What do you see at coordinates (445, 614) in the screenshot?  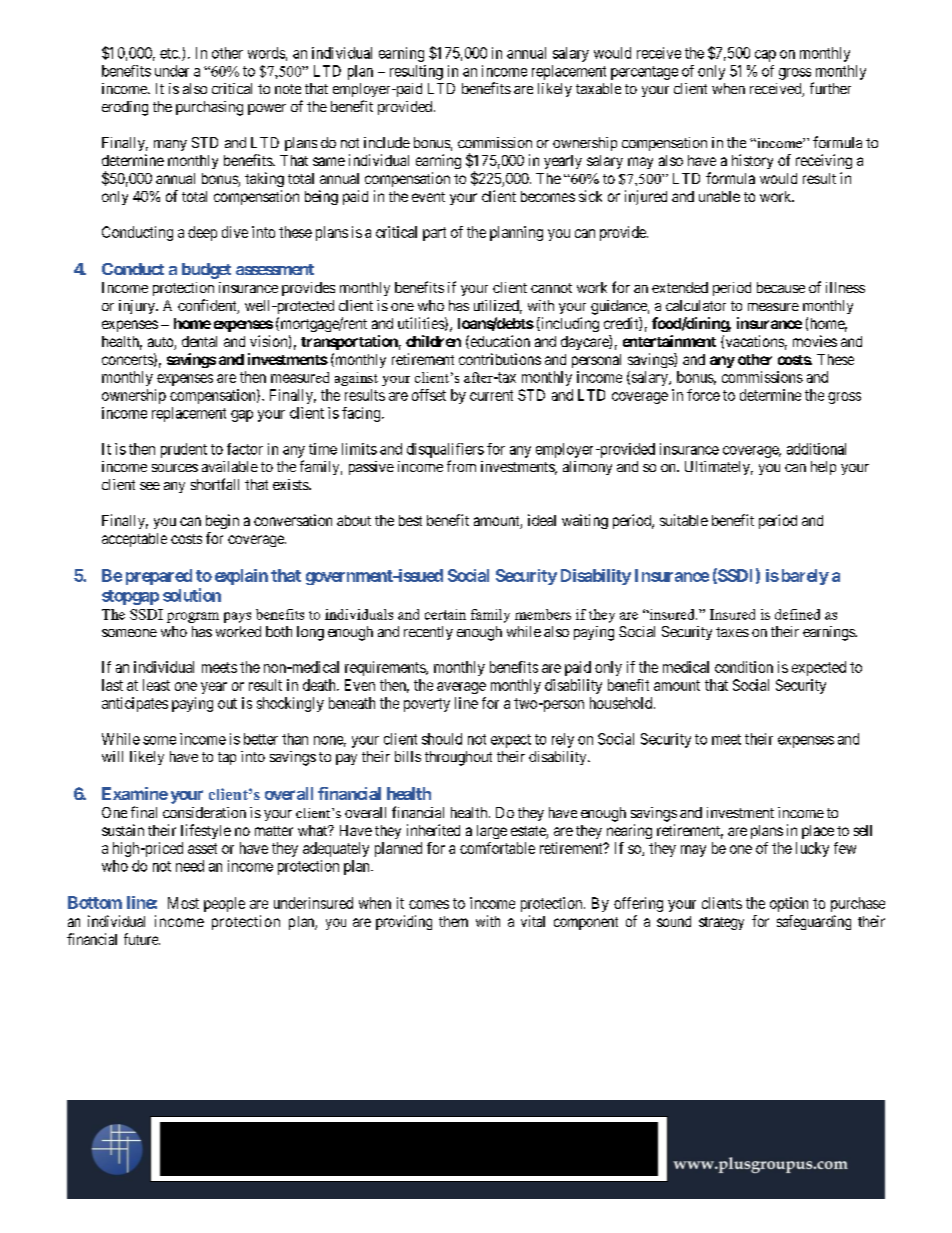 I see `certain` at bounding box center [445, 614].
